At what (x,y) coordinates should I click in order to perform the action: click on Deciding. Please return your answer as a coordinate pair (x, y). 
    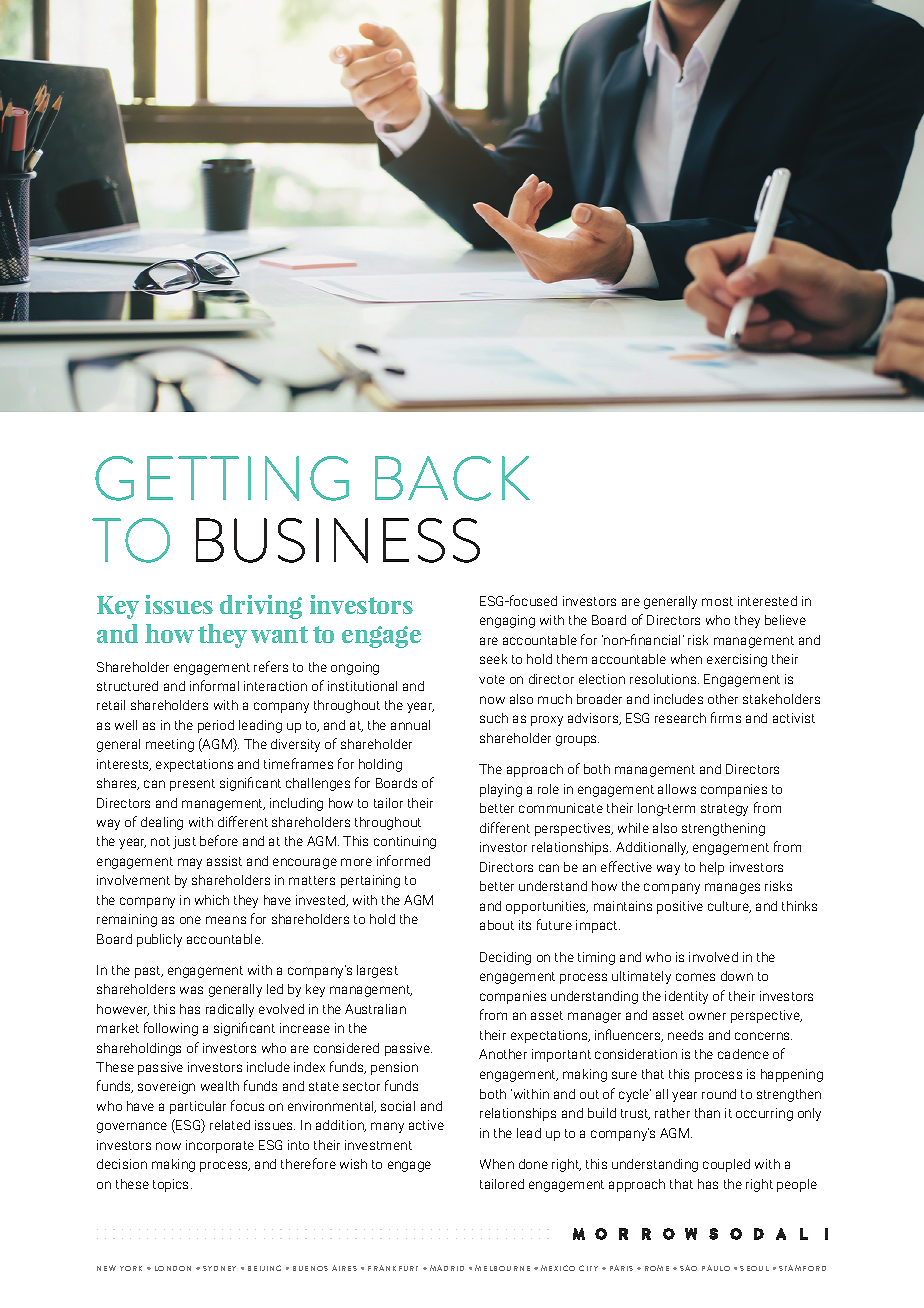
    Looking at the image, I should click on (505, 958).
